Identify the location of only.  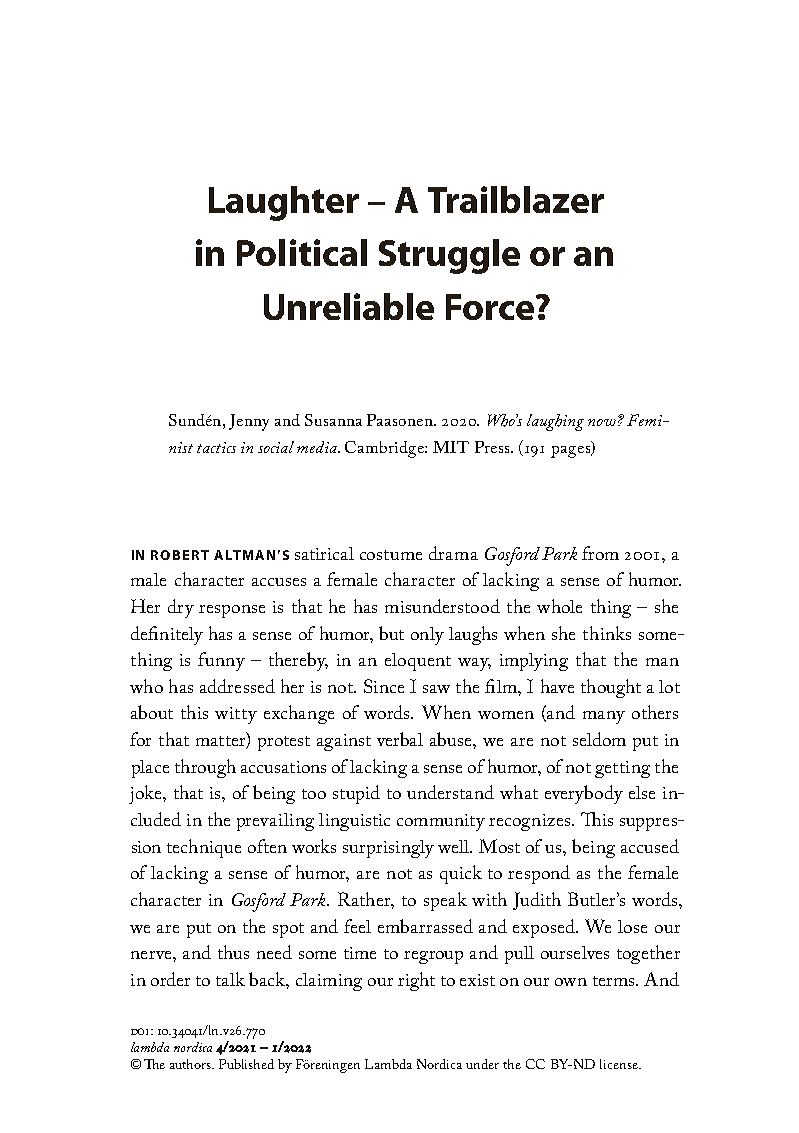
(427, 636).
